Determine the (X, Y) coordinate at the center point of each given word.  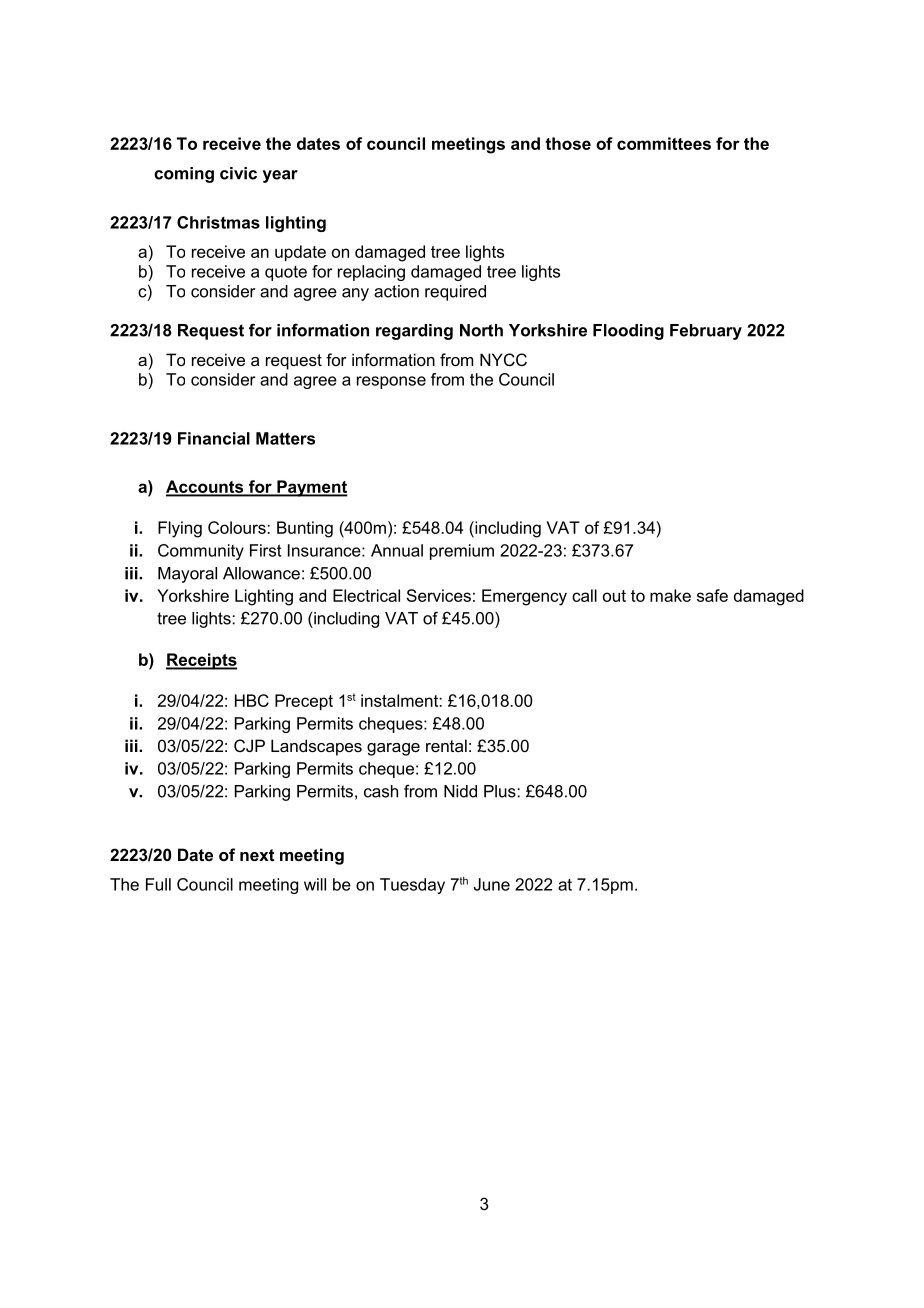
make (670, 595)
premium (462, 552)
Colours (238, 527)
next (257, 855)
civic (238, 173)
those (568, 143)
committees (664, 143)
